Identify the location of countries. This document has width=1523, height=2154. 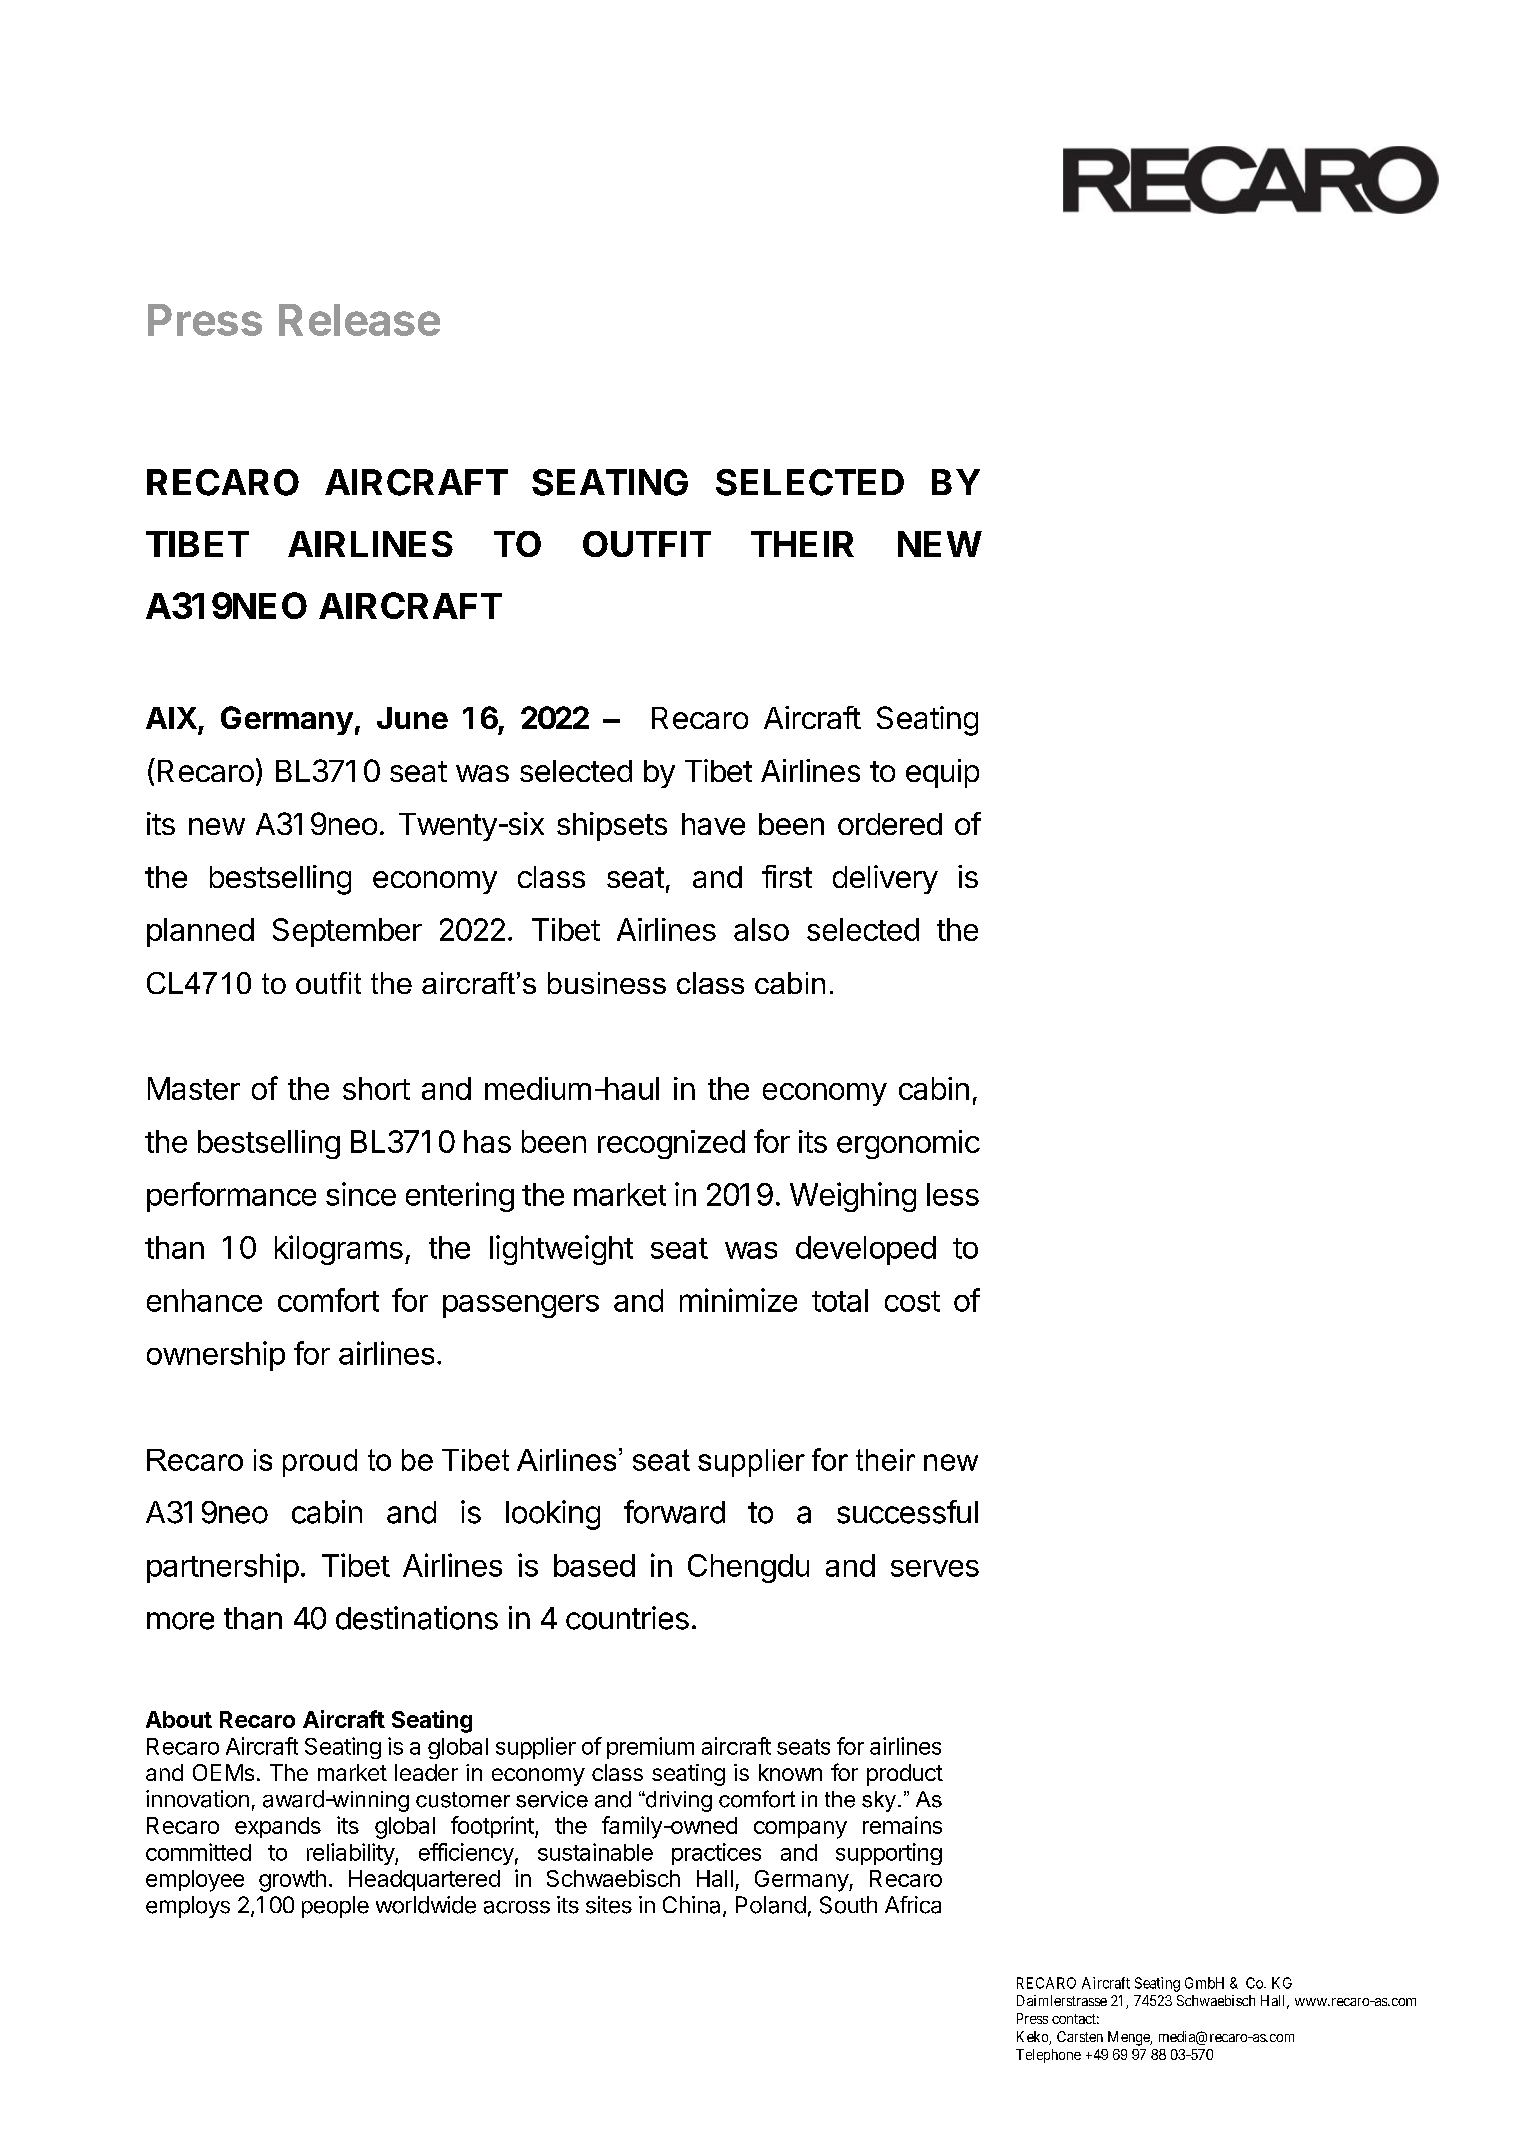
(627, 1618).
